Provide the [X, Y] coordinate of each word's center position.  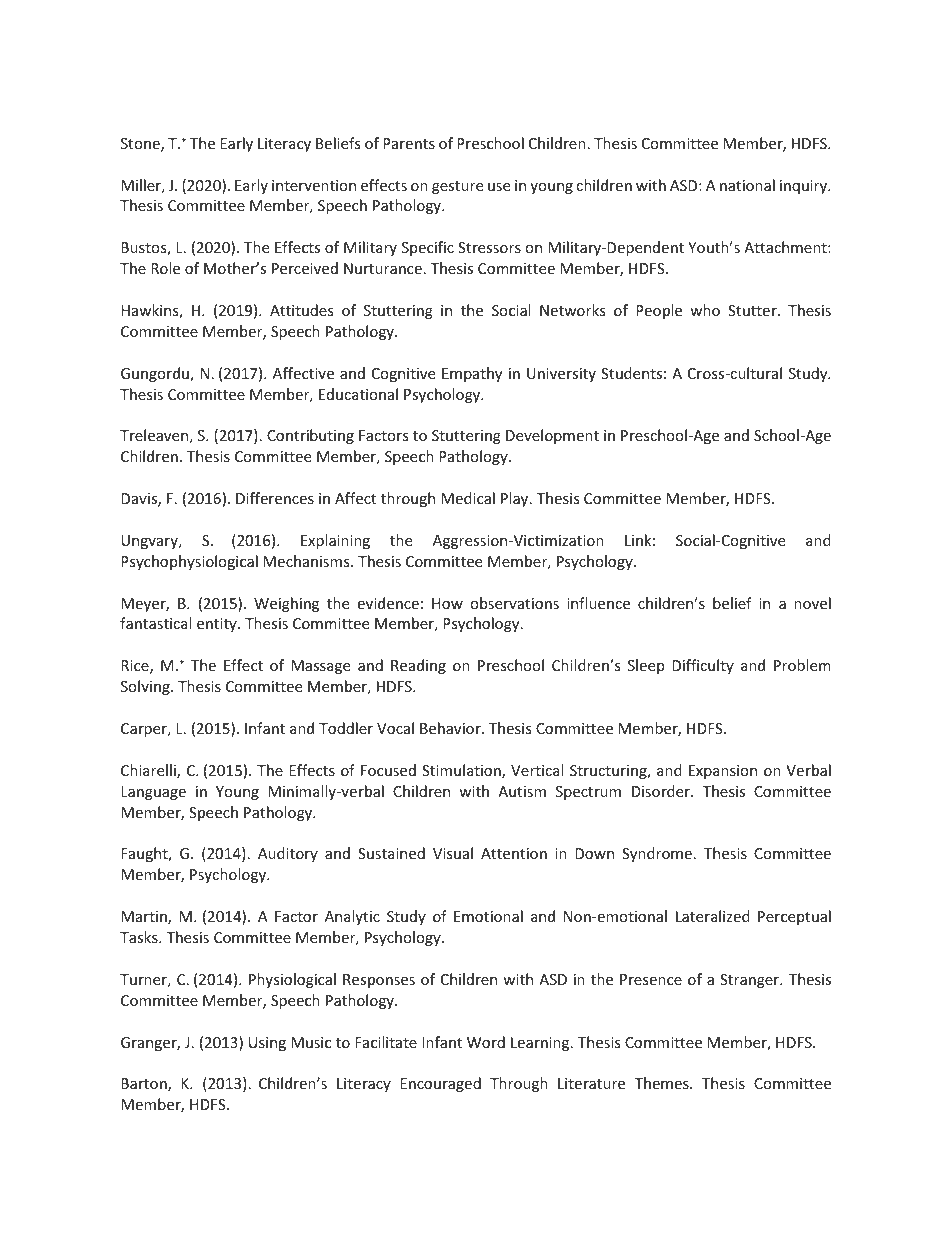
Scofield [710, 66]
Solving [146, 687]
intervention [314, 185]
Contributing [310, 436]
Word [486, 1042]
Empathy [472, 374]
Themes [662, 1083]
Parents [409, 143]
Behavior [451, 728]
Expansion [723, 772]
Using [267, 1044]
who [705, 310]
